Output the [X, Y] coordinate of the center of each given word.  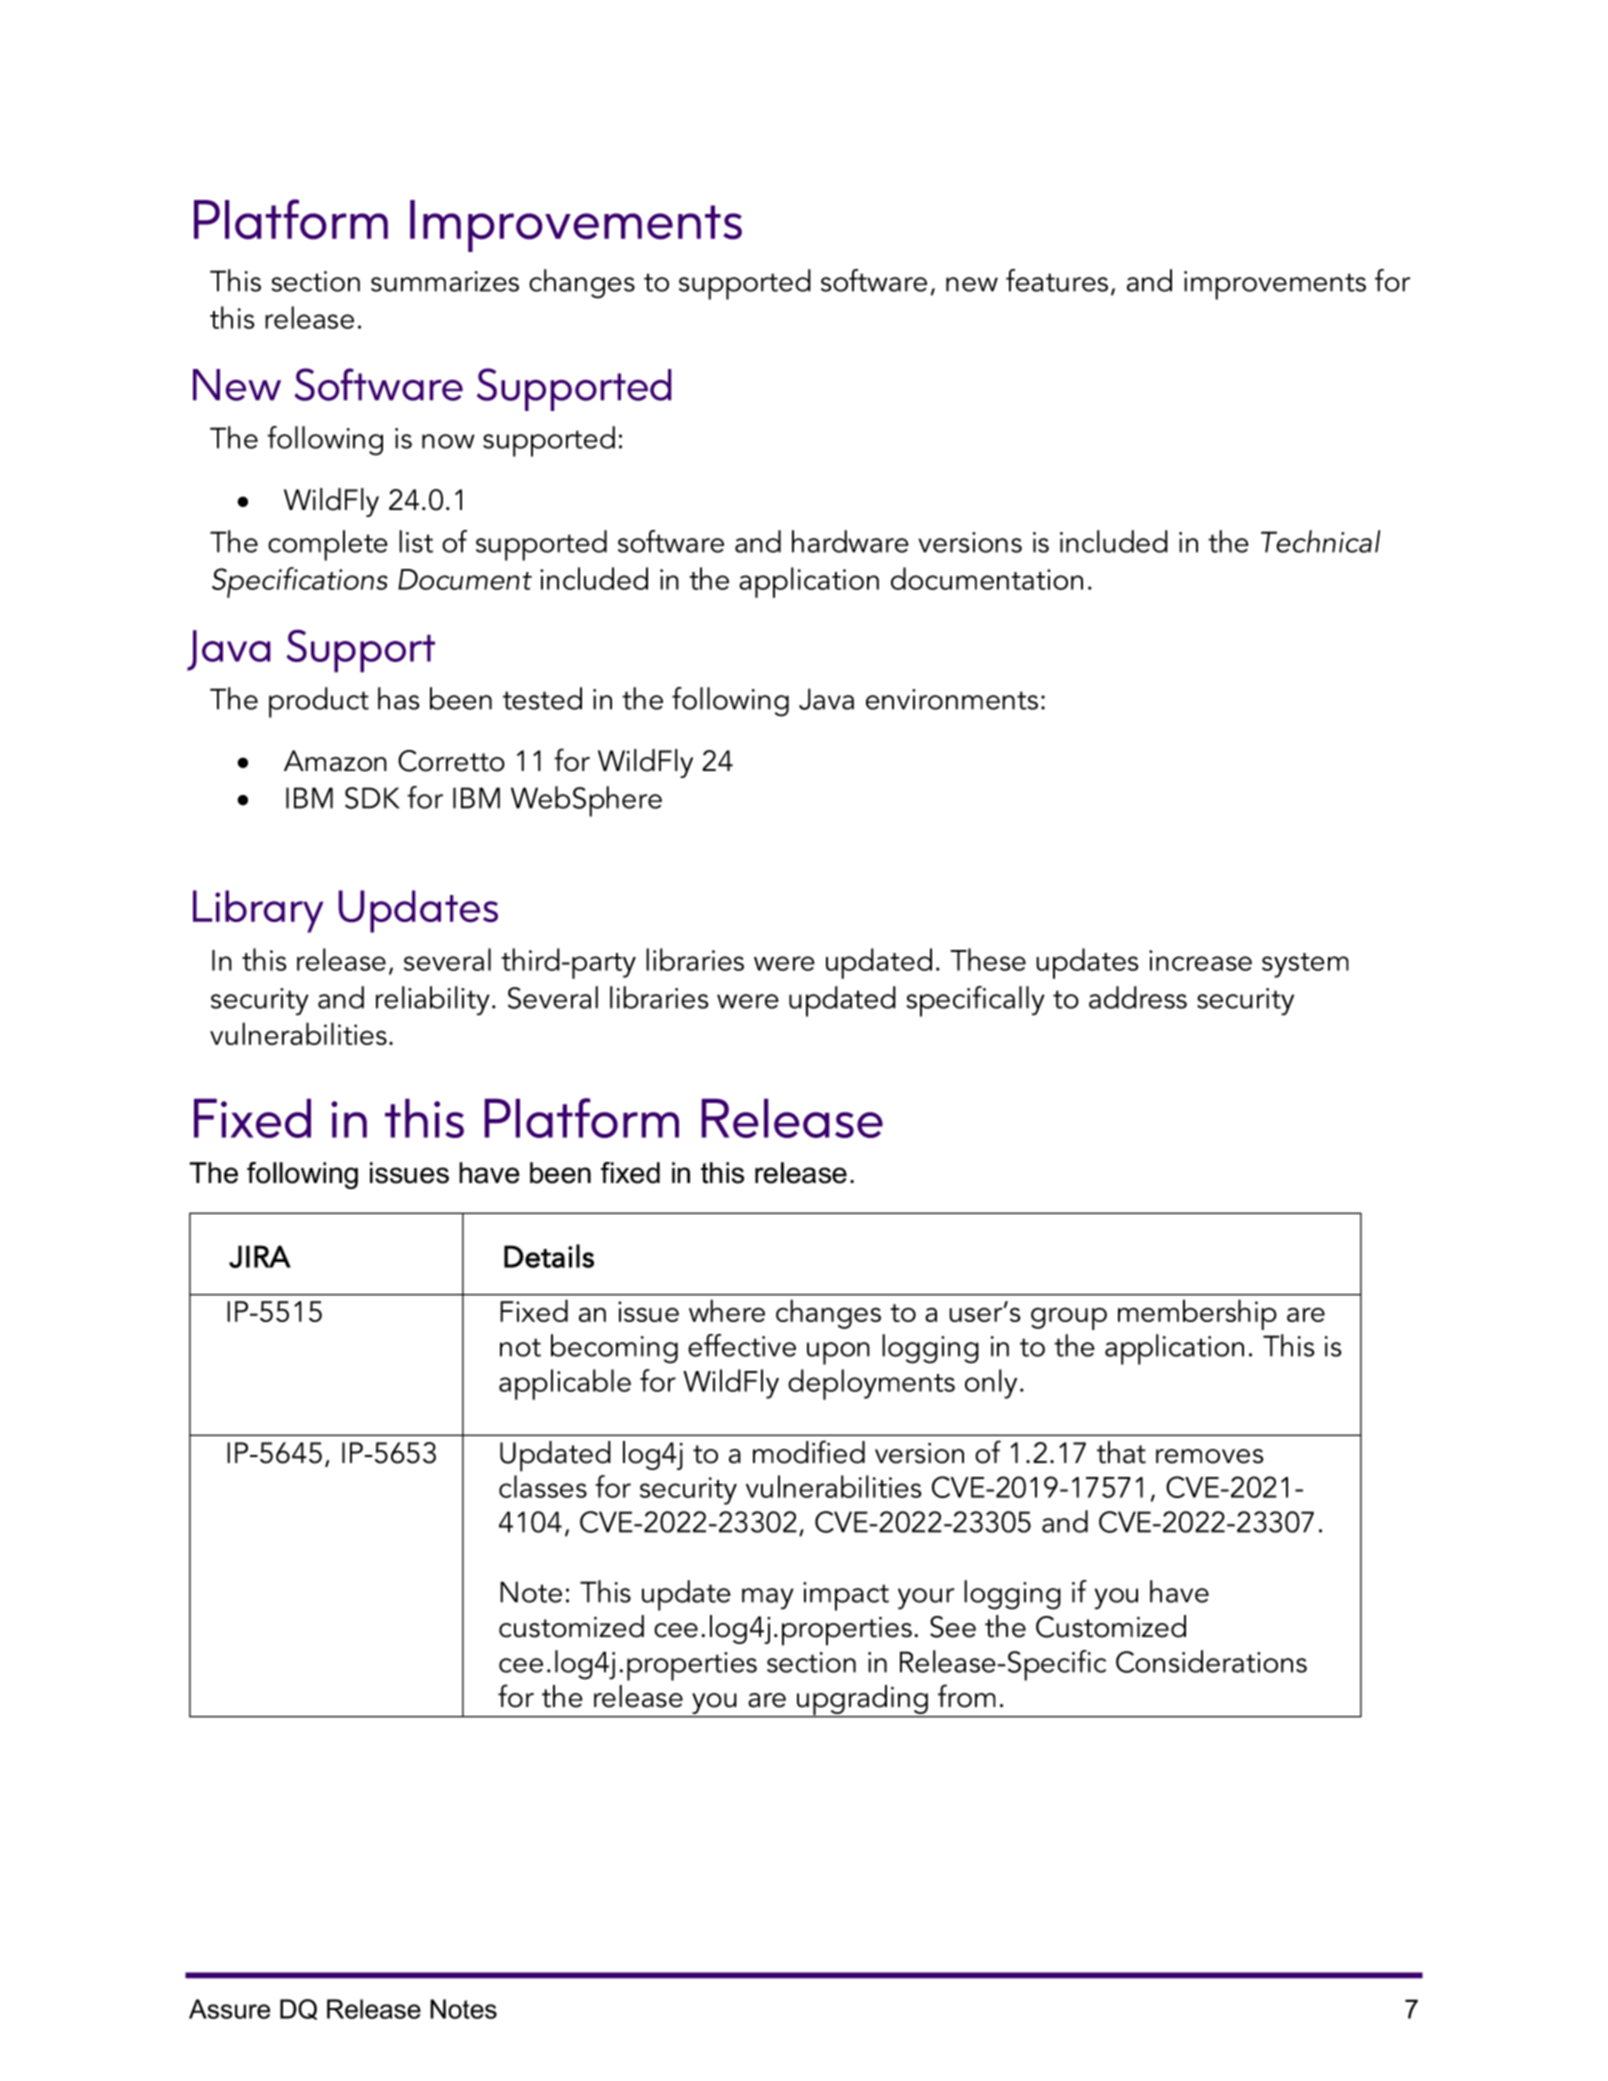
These [988, 959]
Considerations [1211, 1661]
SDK [372, 798]
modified [809, 1452]
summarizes [445, 281]
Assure [229, 2009]
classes [543, 1486]
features [1057, 280]
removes [1210, 1456]
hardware [850, 541]
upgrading [862, 1701]
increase [1200, 960]
